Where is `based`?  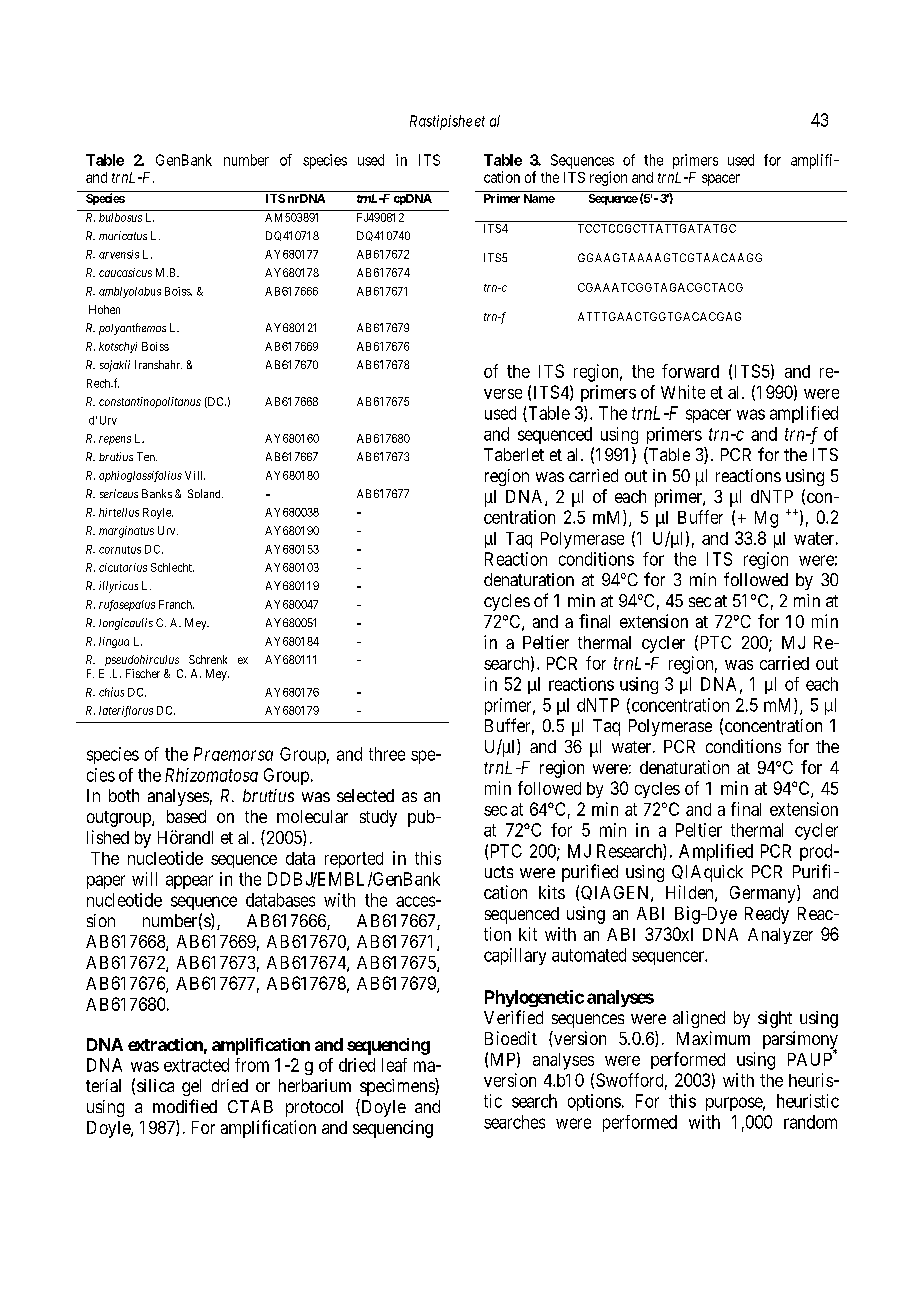 based is located at coordinates (186, 816).
